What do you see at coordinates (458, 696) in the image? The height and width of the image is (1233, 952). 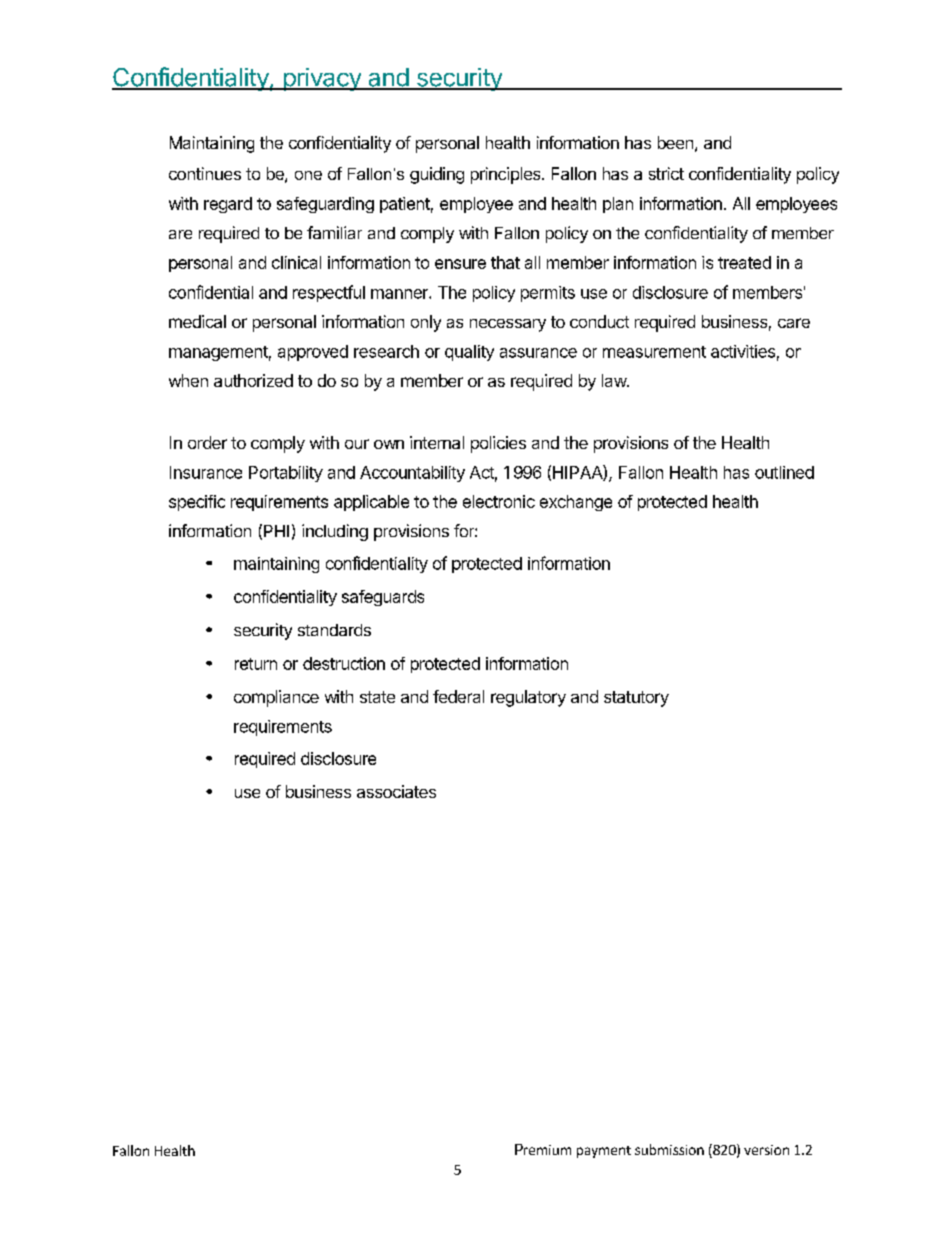 I see `federal` at bounding box center [458, 696].
